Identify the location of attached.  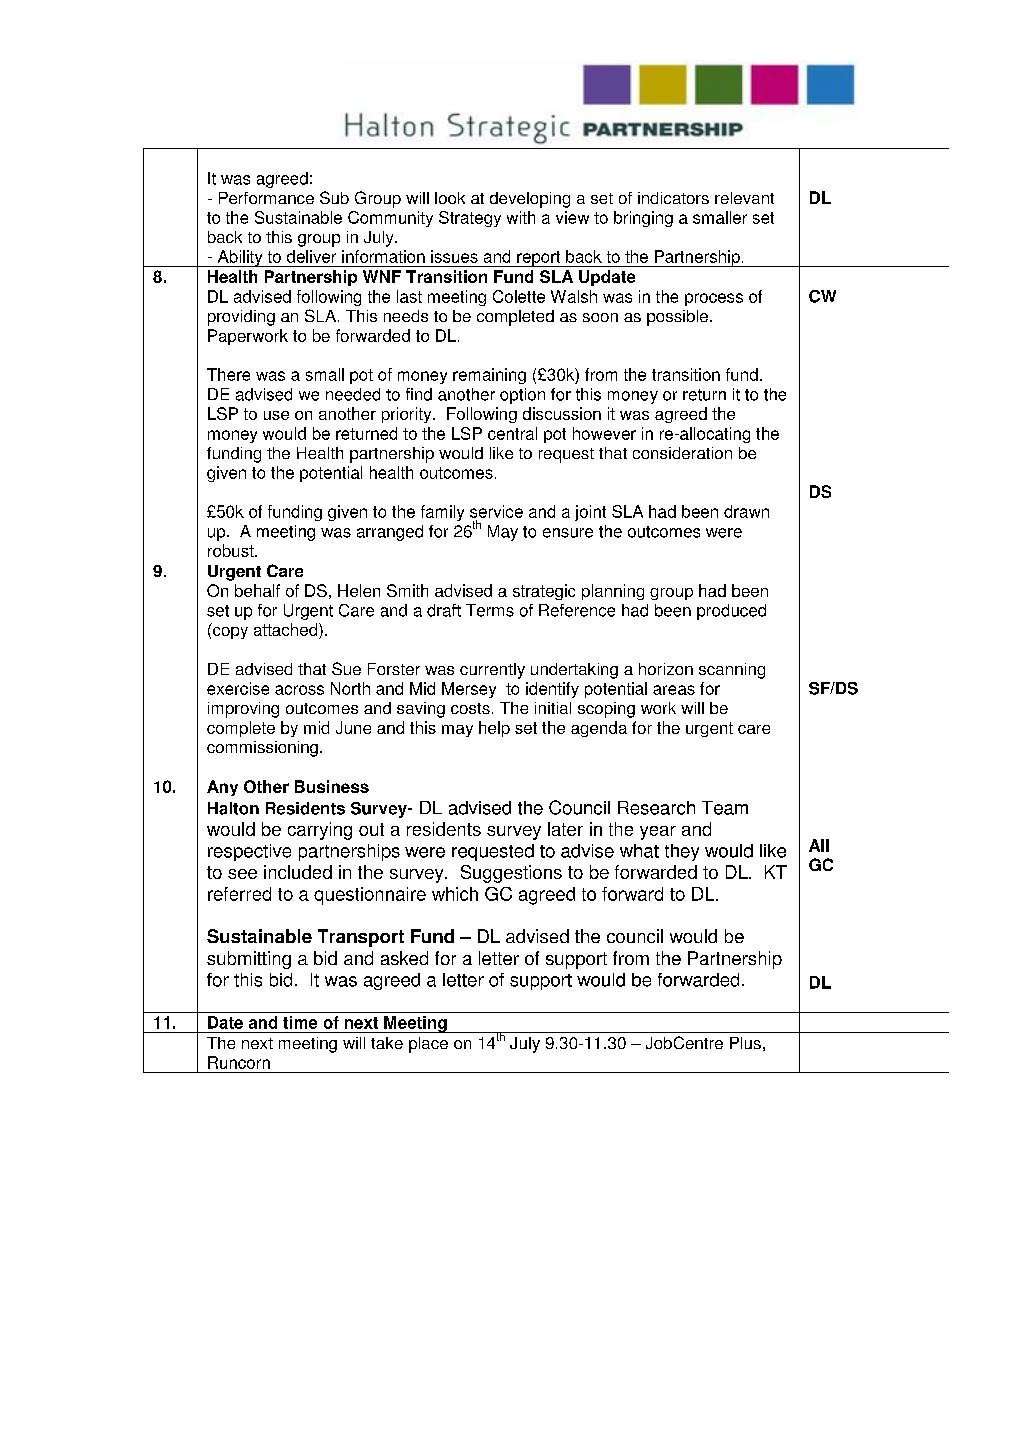
(287, 631).
